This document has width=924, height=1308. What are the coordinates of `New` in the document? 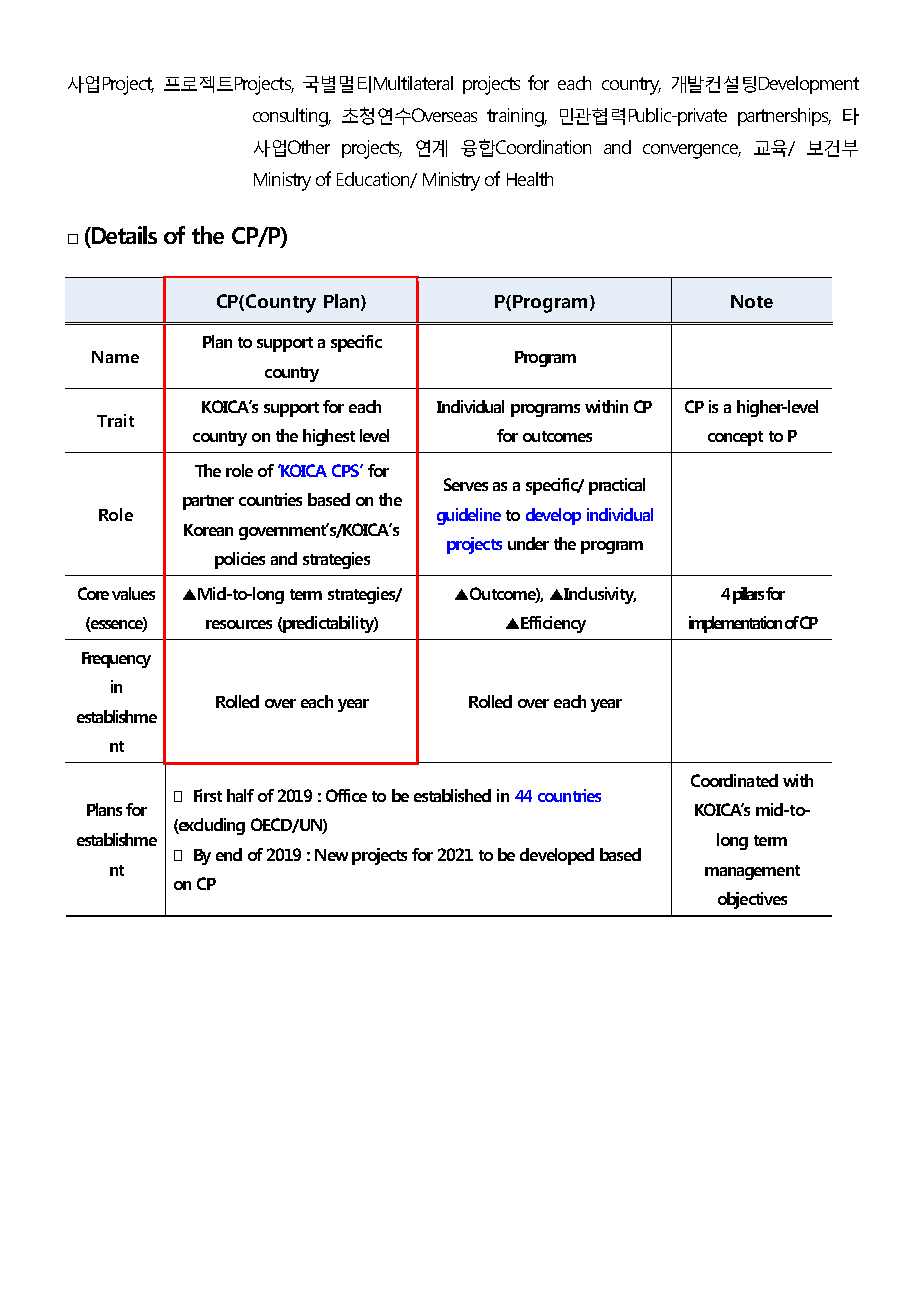 It's located at (331, 855).
